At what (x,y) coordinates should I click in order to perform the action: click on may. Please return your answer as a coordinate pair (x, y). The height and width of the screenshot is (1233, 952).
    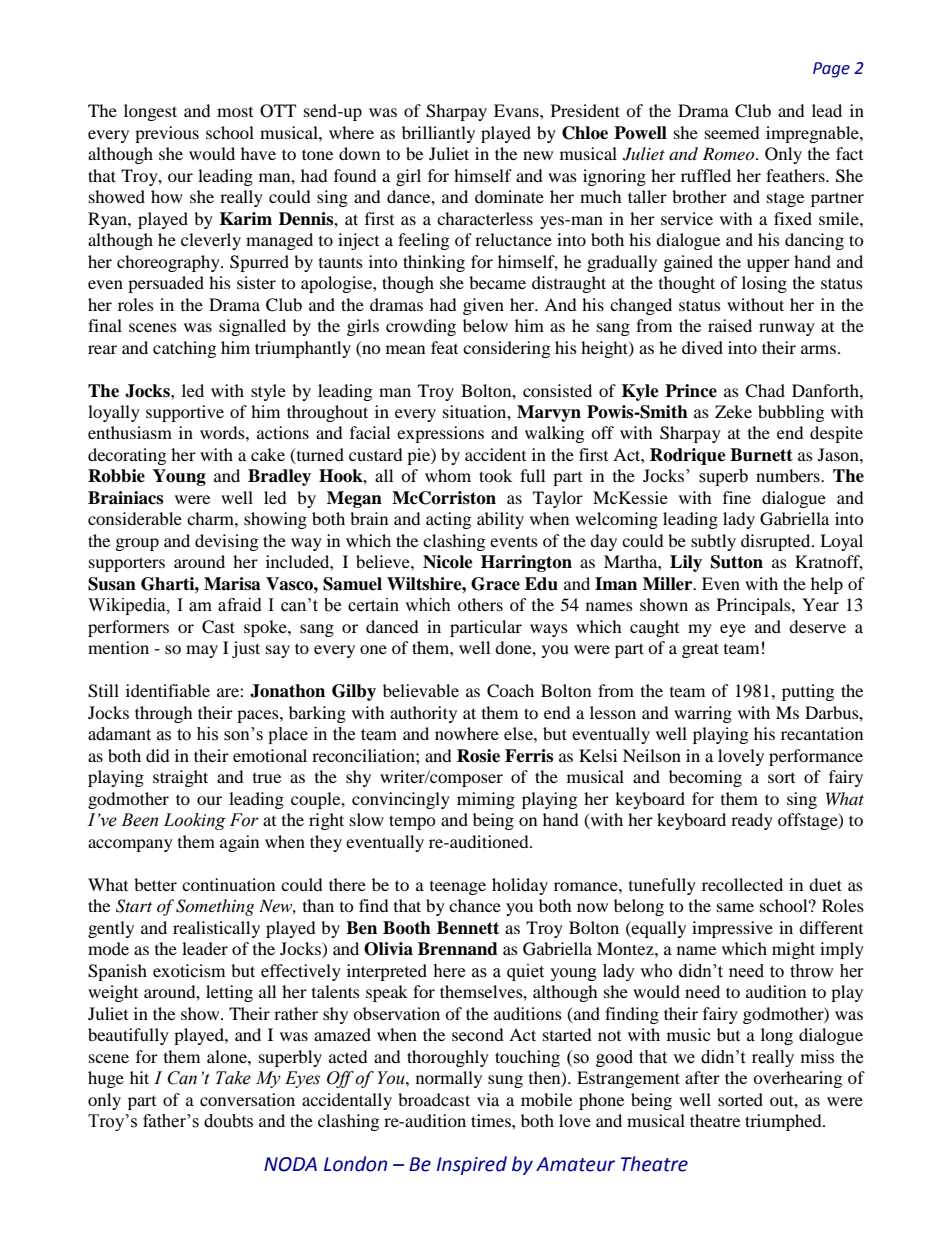
    Looking at the image, I should click on (202, 651).
